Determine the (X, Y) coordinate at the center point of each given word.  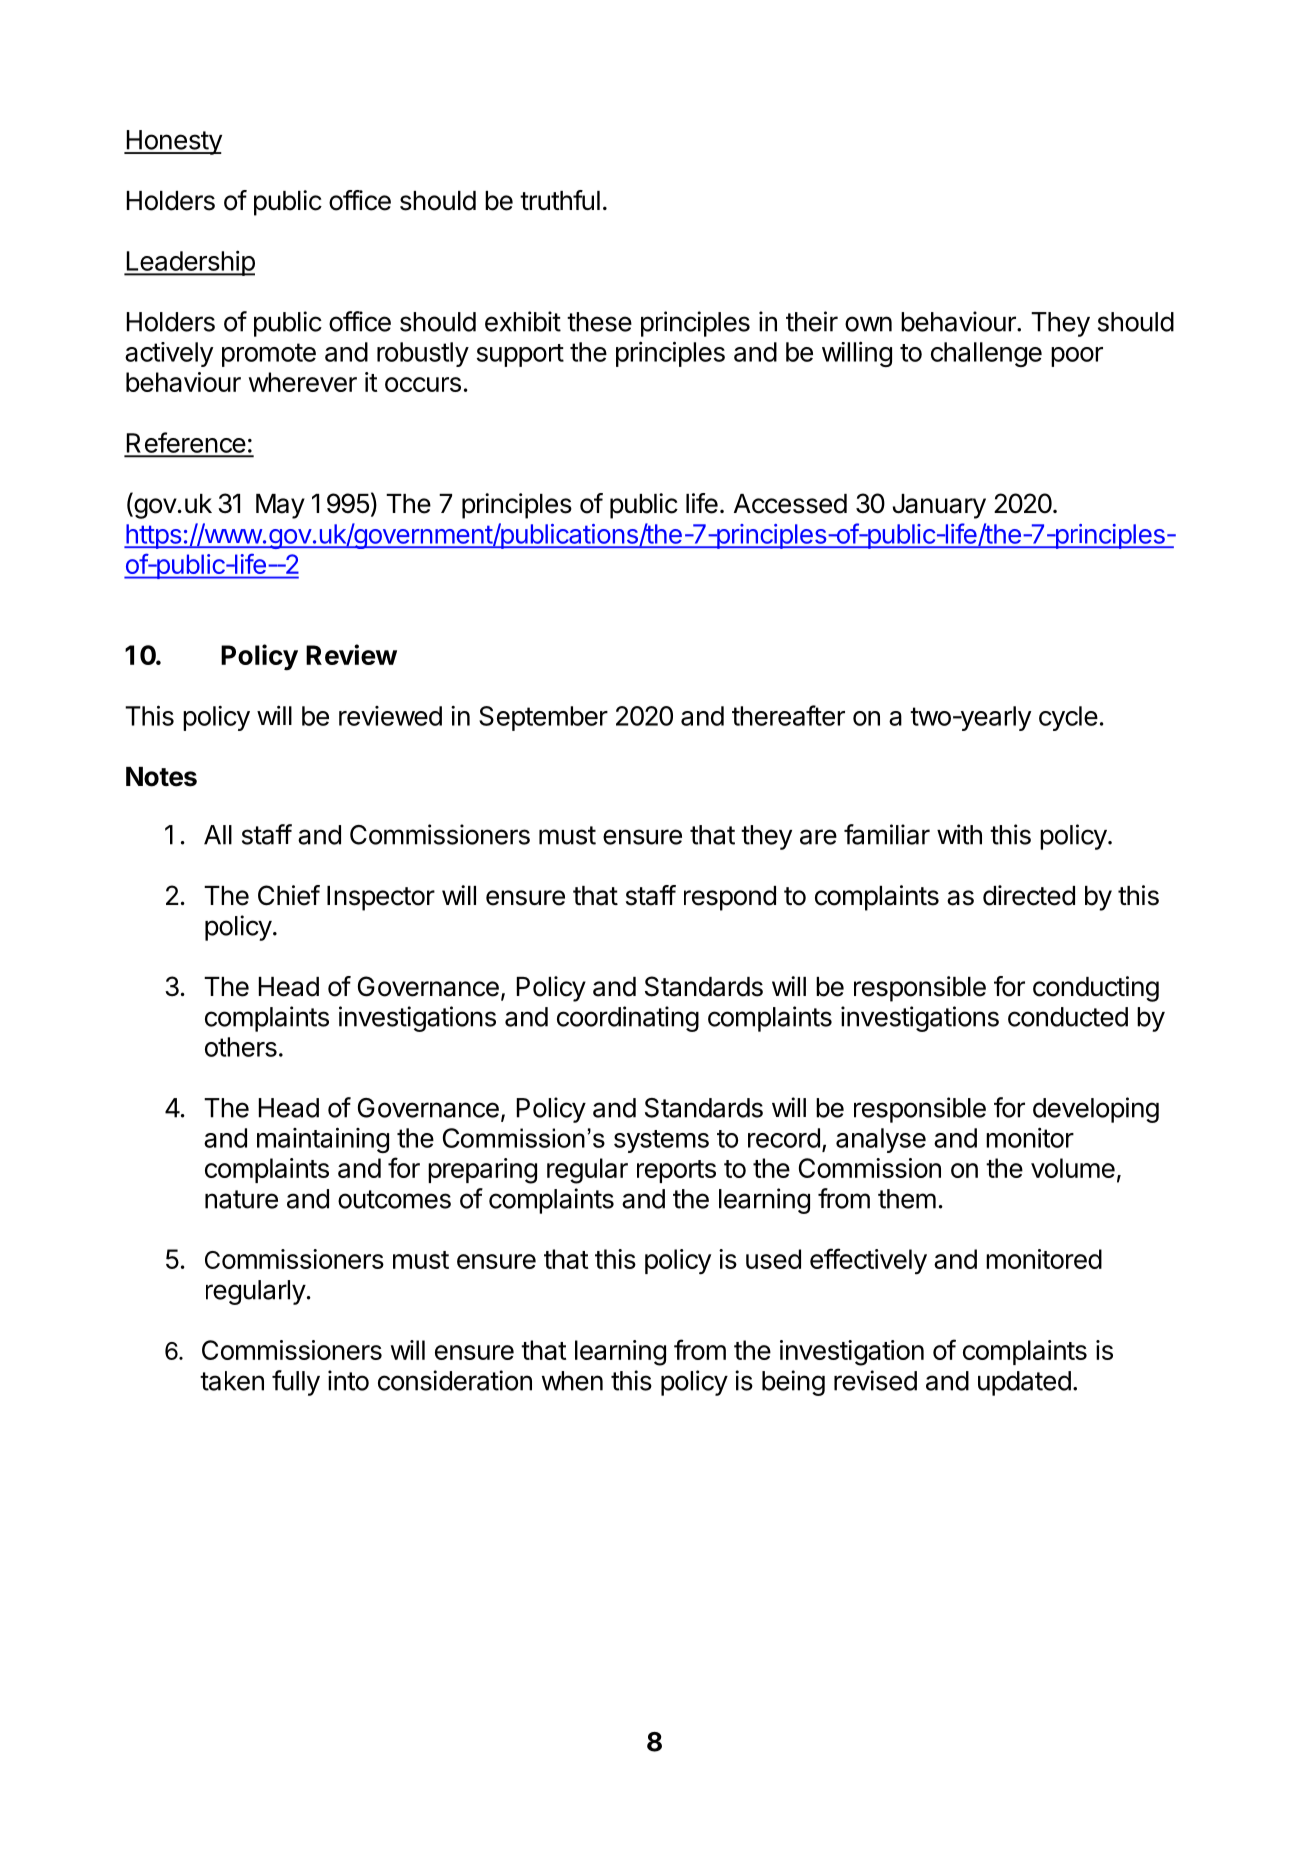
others (241, 1047)
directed (1029, 895)
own (868, 324)
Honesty (173, 142)
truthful (560, 200)
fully (296, 1383)
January (939, 506)
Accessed (790, 504)
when (572, 1381)
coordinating (628, 1019)
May (280, 506)
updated (1024, 1383)
